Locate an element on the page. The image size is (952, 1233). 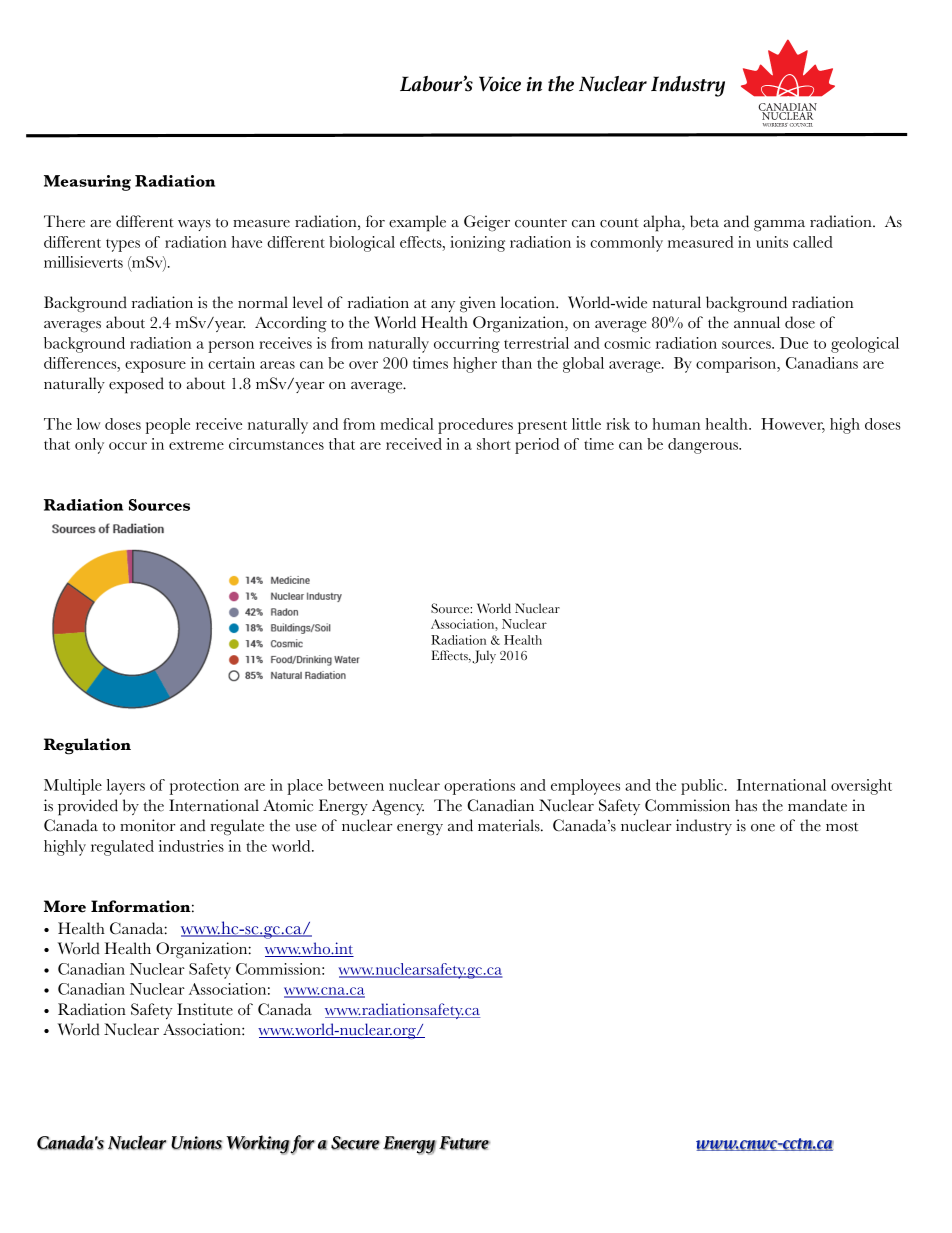
materials is located at coordinates (510, 825).
